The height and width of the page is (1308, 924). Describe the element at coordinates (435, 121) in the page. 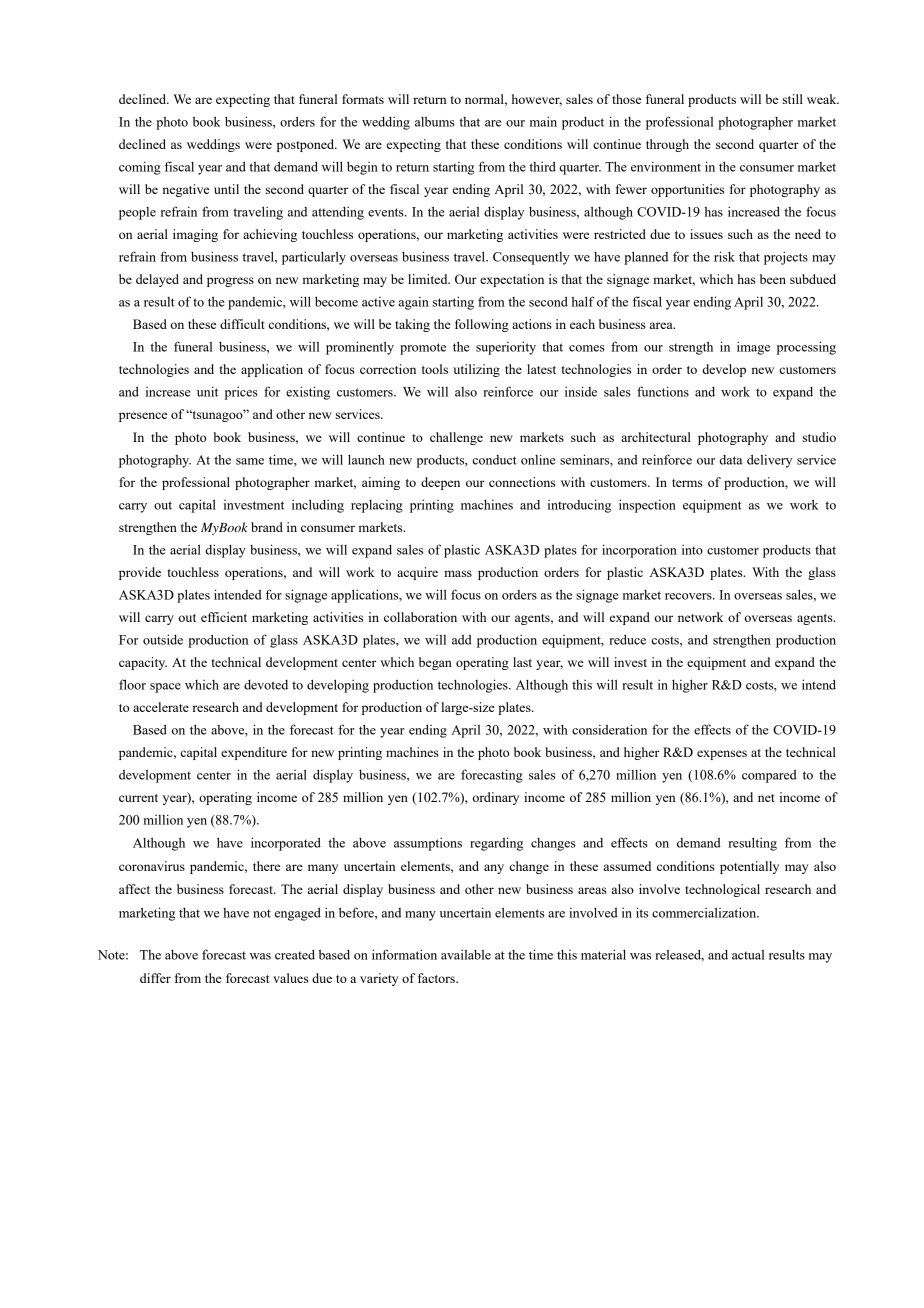

I see `albums` at that location.
